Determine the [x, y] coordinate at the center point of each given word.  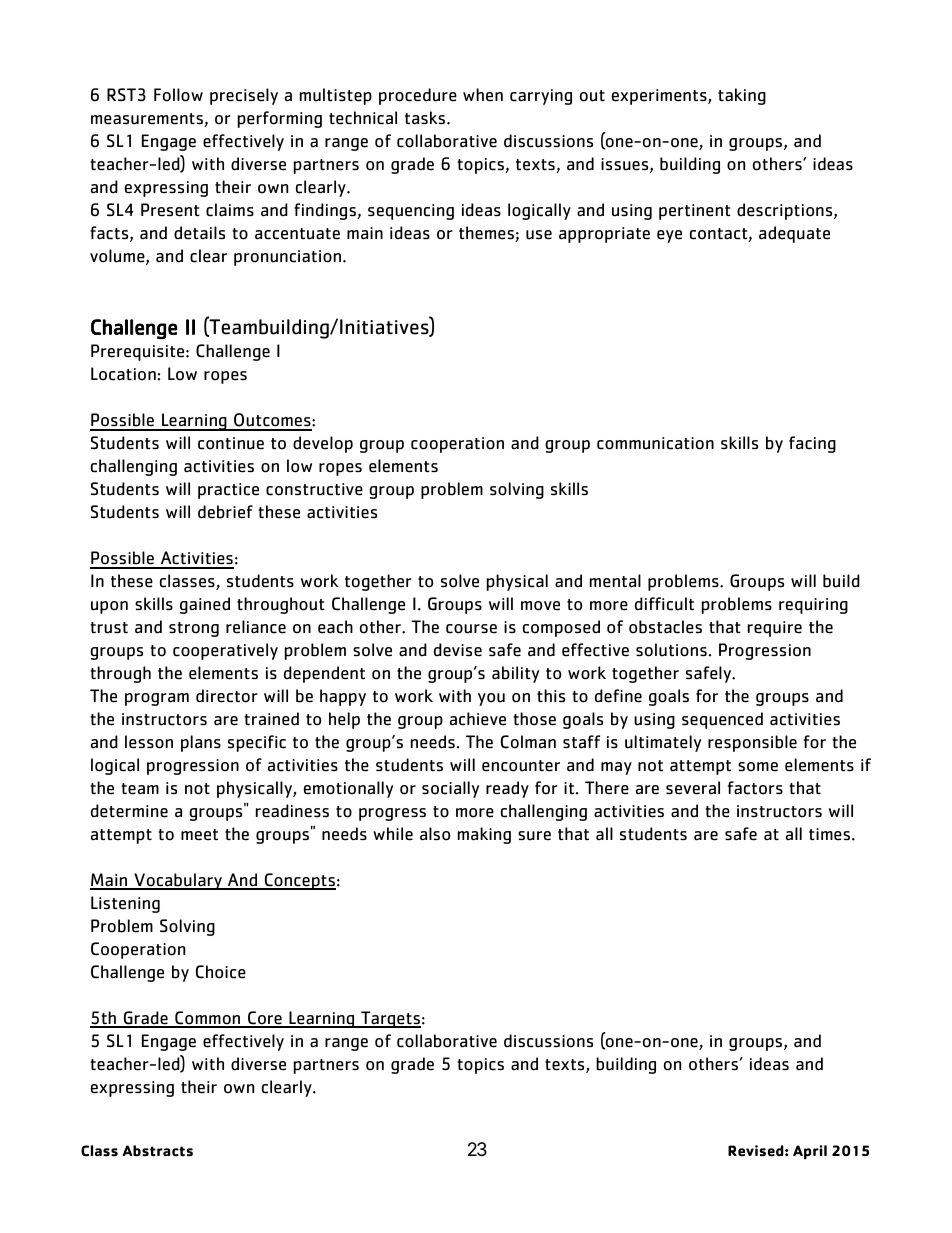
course [471, 629]
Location [123, 374]
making [484, 835]
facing [812, 444]
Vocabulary [178, 881]
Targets [390, 1019]
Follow [178, 95]
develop [323, 444]
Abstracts [158, 1151]
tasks [426, 118]
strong [194, 629]
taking [742, 96]
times [829, 834]
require [775, 629]
